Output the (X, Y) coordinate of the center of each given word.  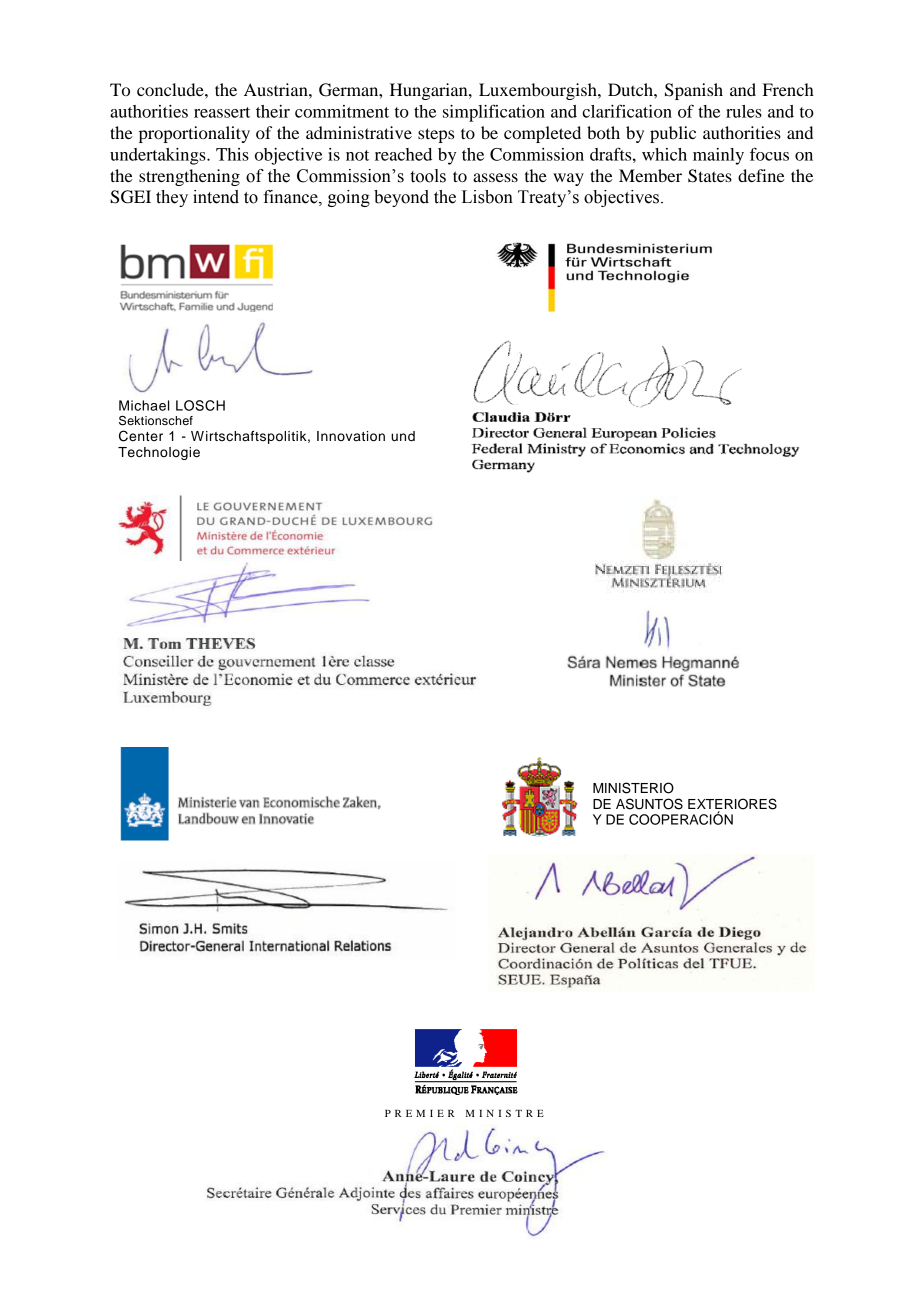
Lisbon (487, 197)
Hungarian (430, 91)
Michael (144, 405)
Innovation (351, 436)
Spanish (694, 91)
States (710, 176)
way (568, 179)
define (761, 175)
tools (428, 176)
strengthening (189, 177)
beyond (401, 198)
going (349, 198)
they (172, 198)
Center (141, 436)
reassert (222, 112)
